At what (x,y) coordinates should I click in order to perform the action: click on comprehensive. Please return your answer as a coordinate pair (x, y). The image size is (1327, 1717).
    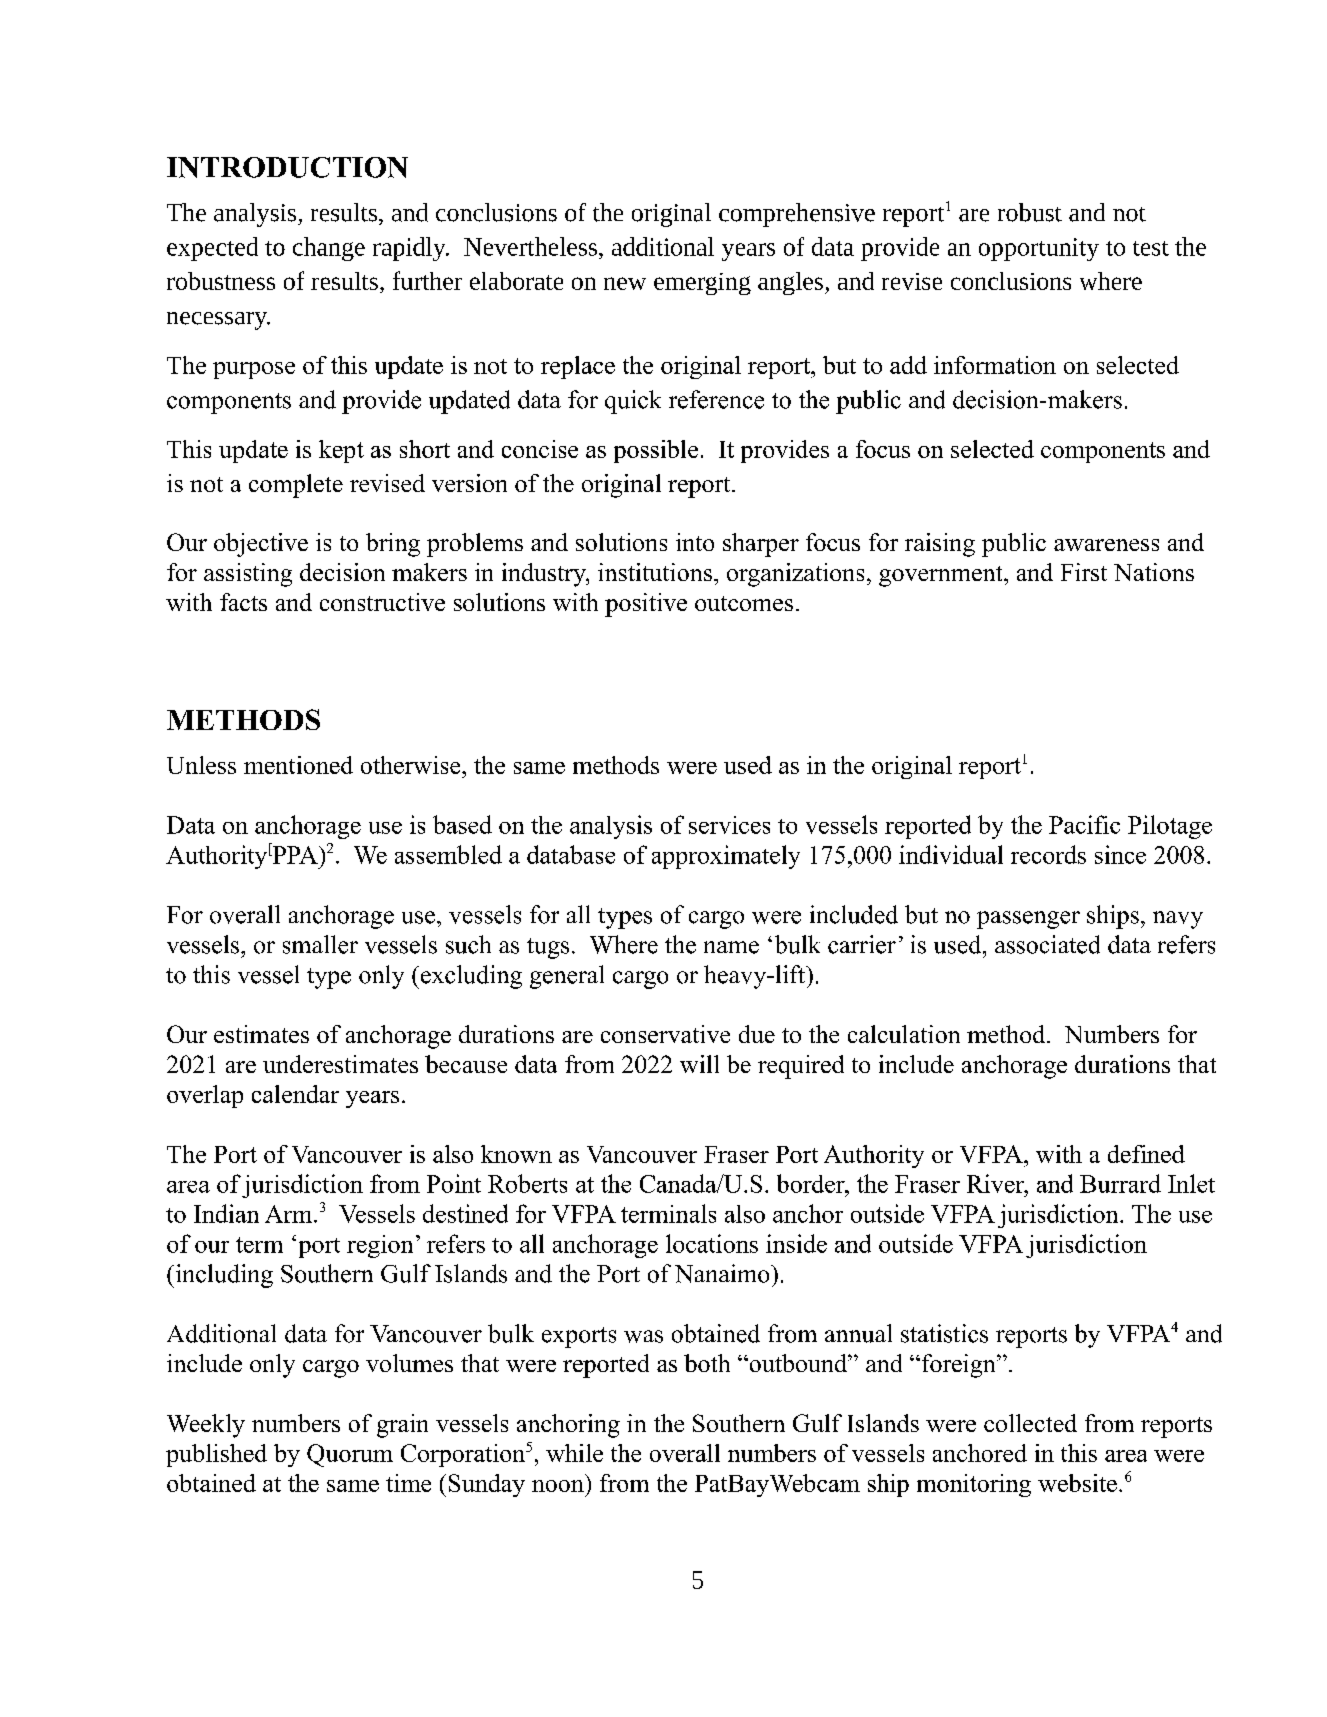
    Looking at the image, I should click on (797, 215).
